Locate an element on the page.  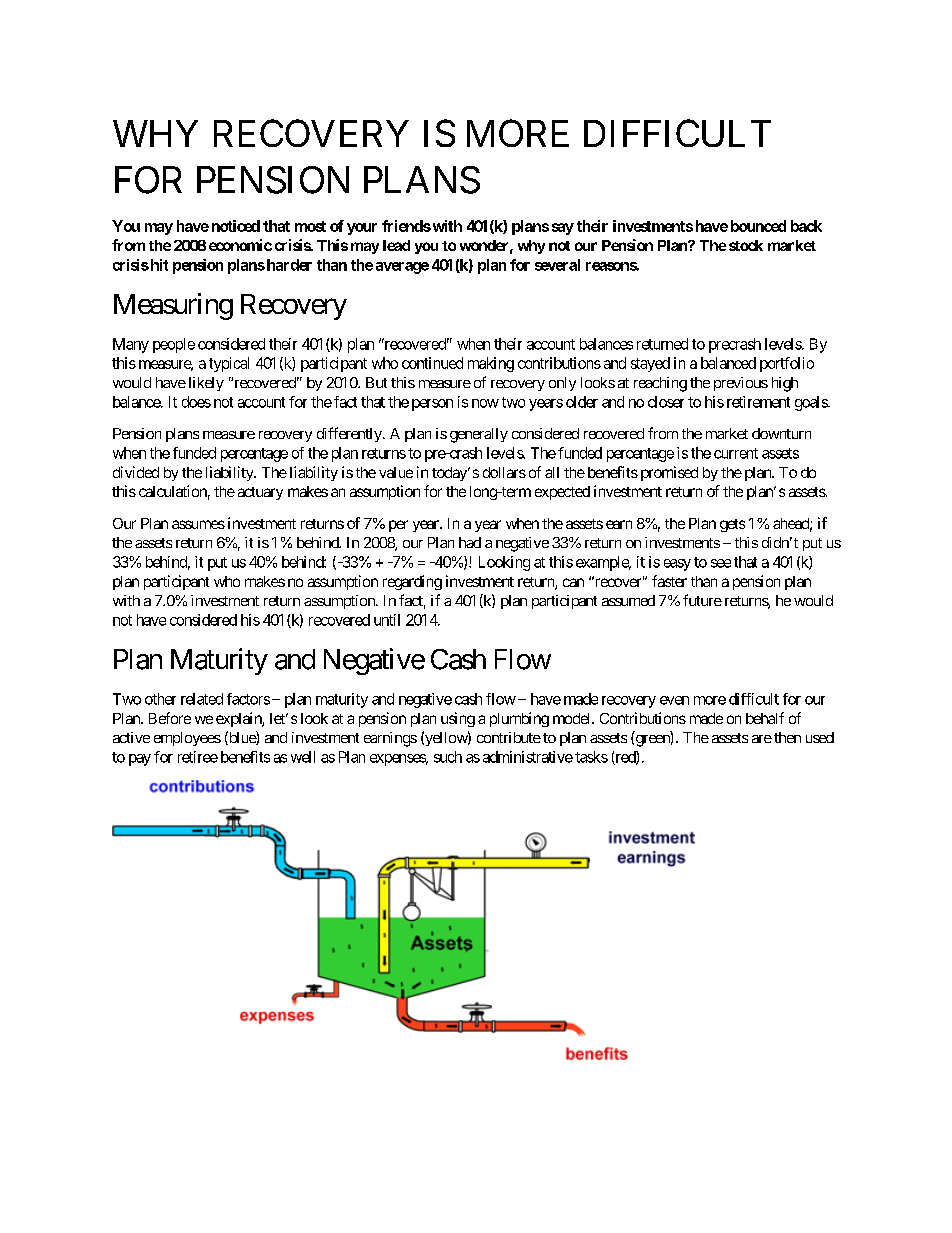
expected is located at coordinates (562, 493).
